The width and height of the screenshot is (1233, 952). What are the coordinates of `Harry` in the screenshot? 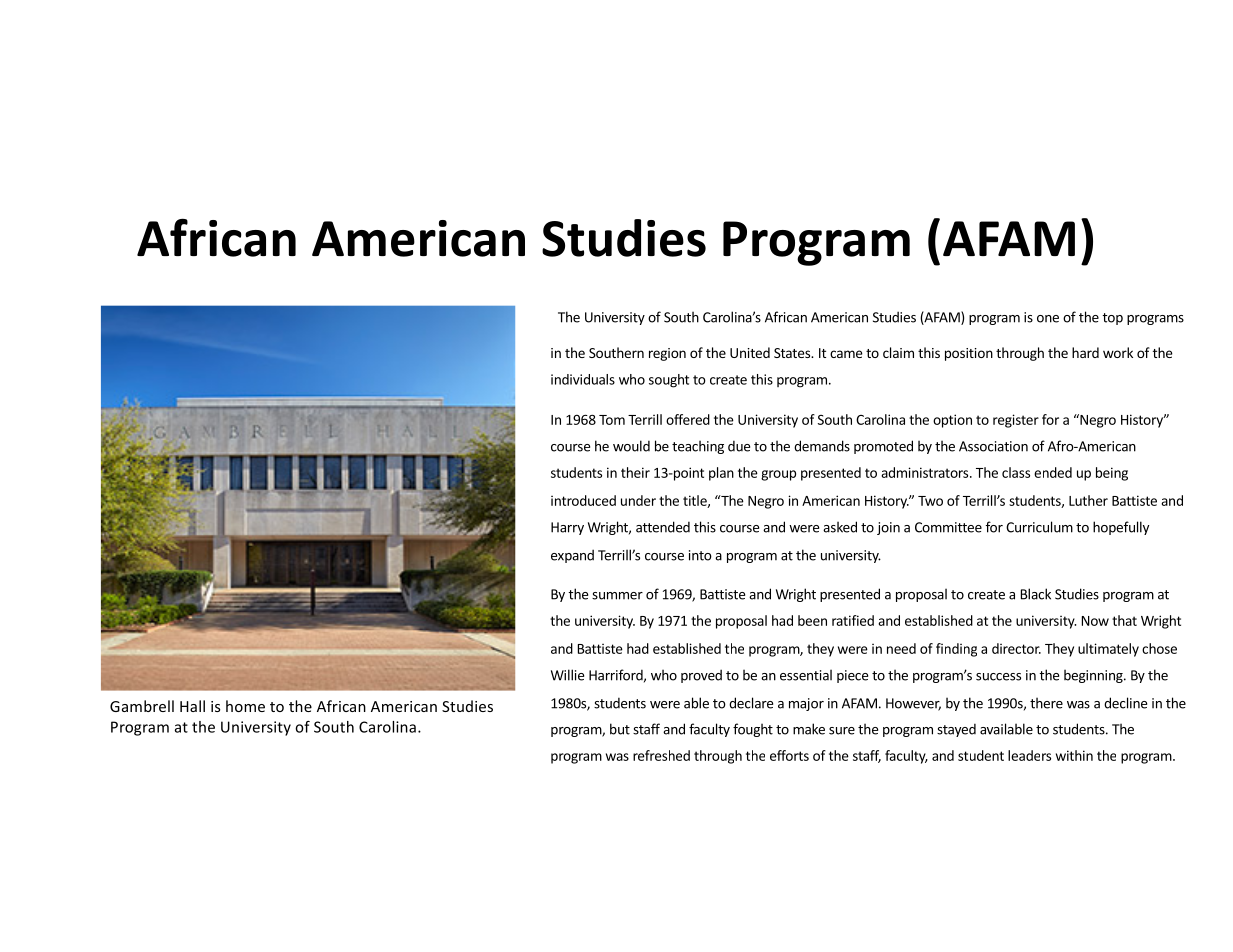 It's located at (567, 528).
